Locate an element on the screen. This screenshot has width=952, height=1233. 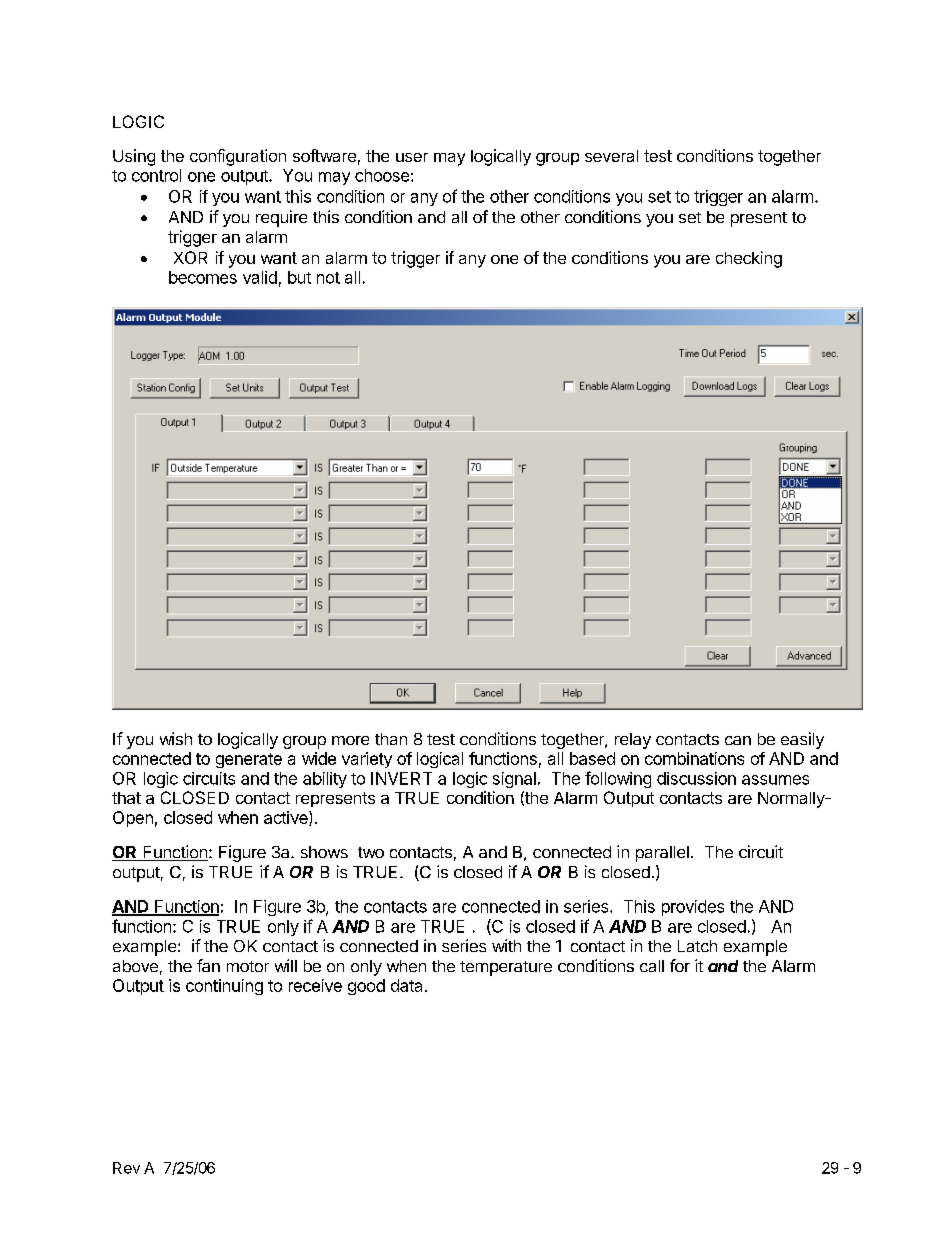
can is located at coordinates (738, 740).
